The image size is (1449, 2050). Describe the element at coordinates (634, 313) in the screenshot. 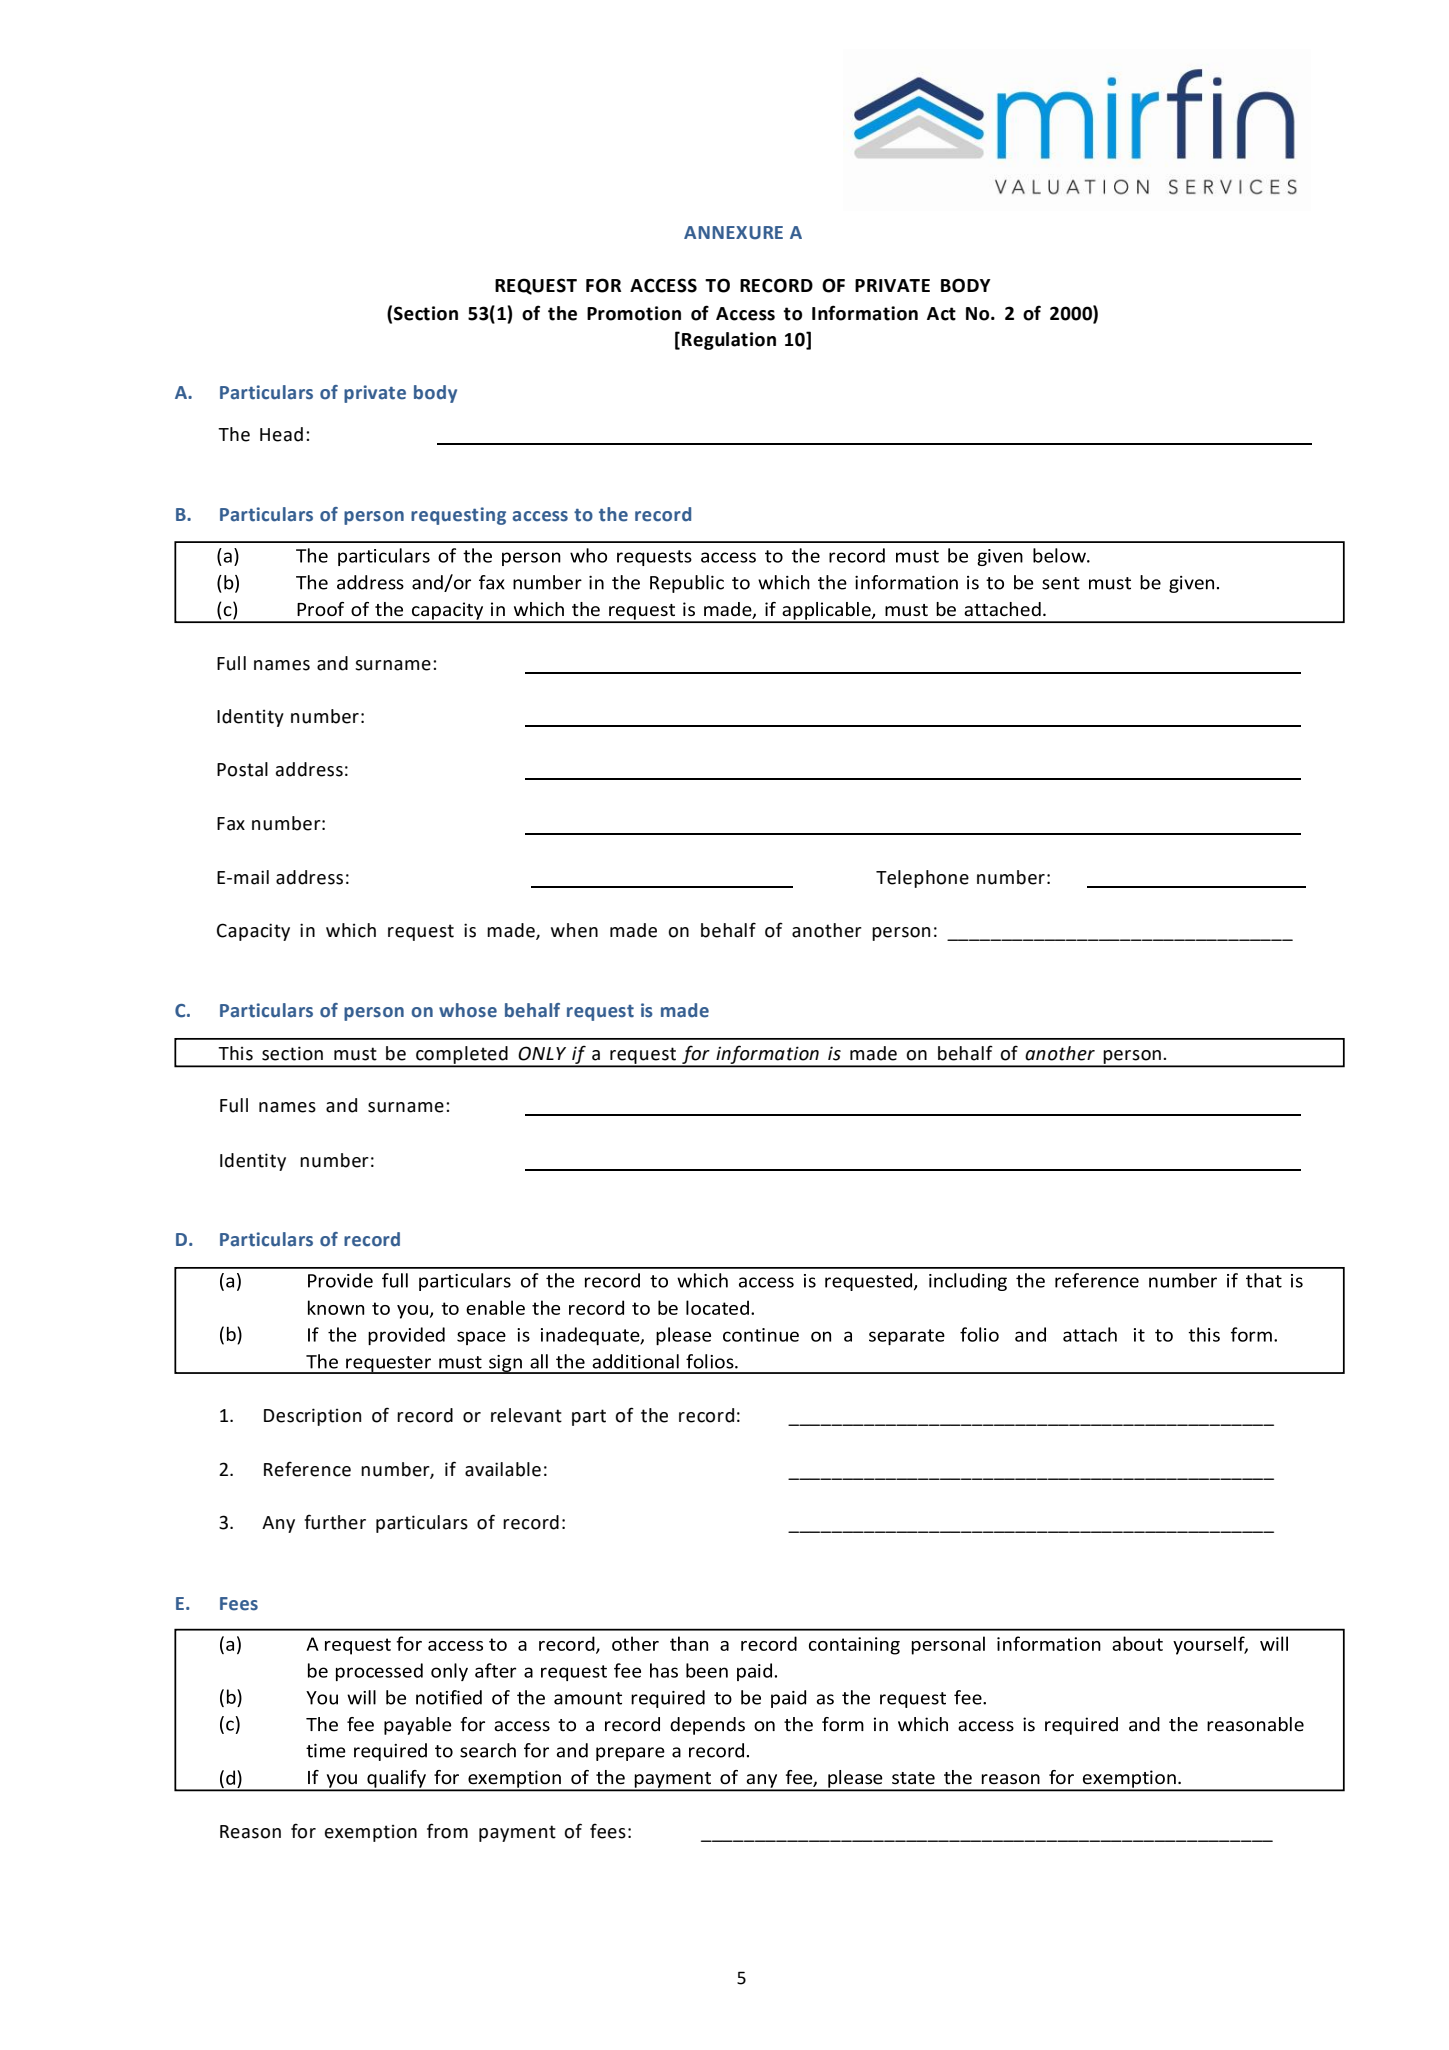

I see `Promotion` at that location.
